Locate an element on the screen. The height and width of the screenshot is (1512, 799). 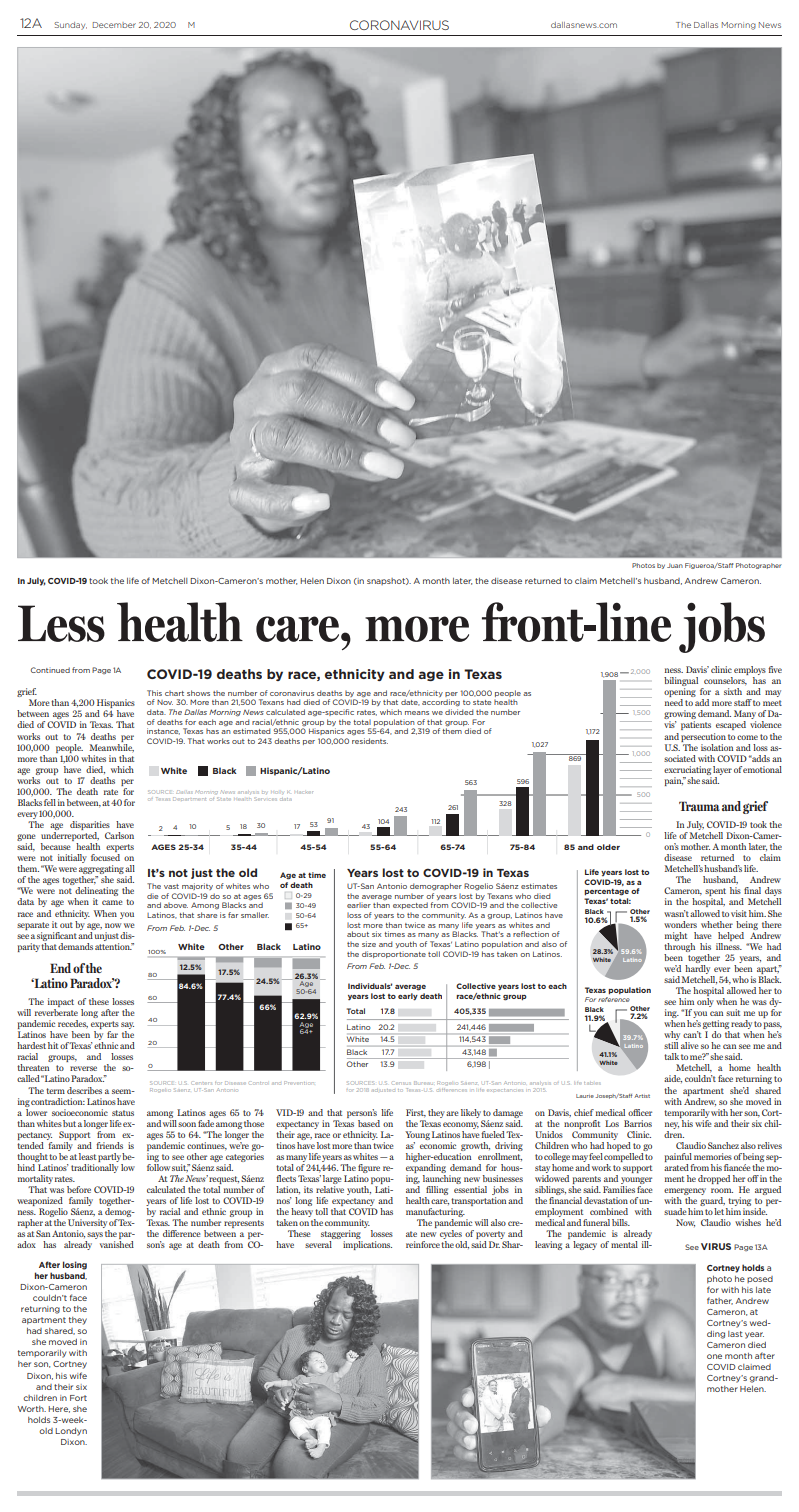
growing is located at coordinates (680, 716).
